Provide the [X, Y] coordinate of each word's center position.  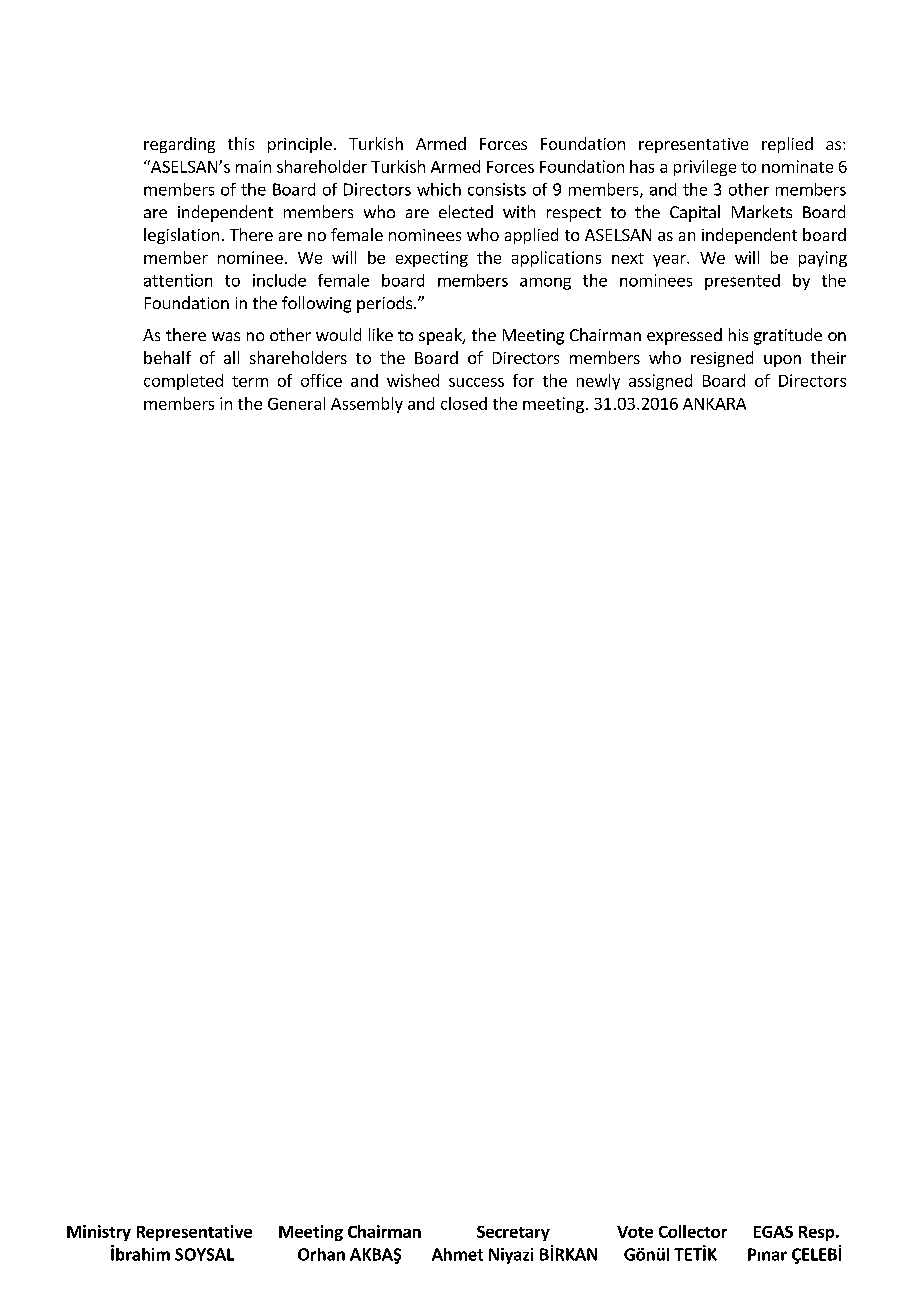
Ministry [99, 1233]
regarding [179, 145]
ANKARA [714, 404]
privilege [705, 168]
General [296, 403]
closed [464, 403]
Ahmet [457, 1254]
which [439, 189]
